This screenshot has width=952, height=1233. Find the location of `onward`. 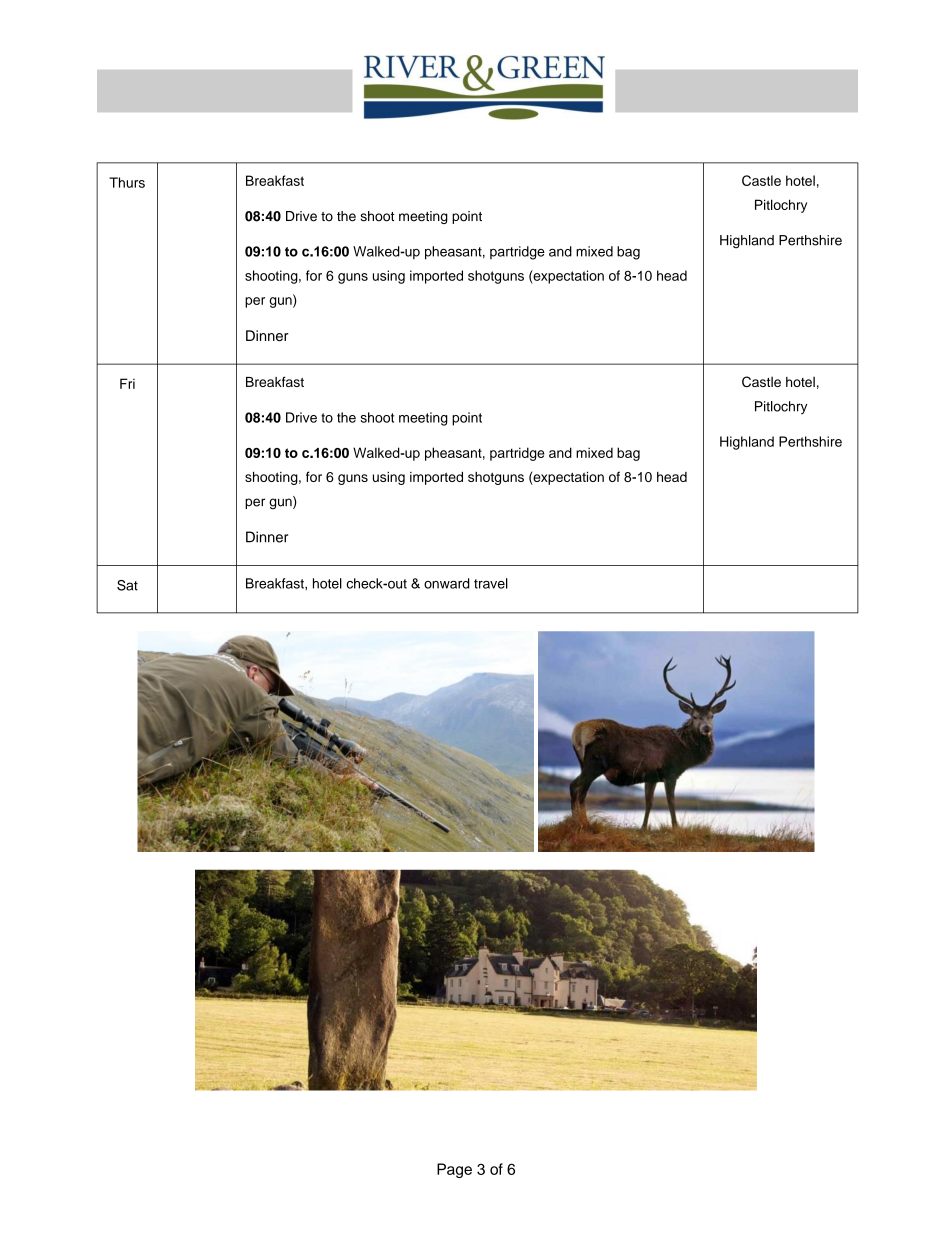

onward is located at coordinates (447, 583).
